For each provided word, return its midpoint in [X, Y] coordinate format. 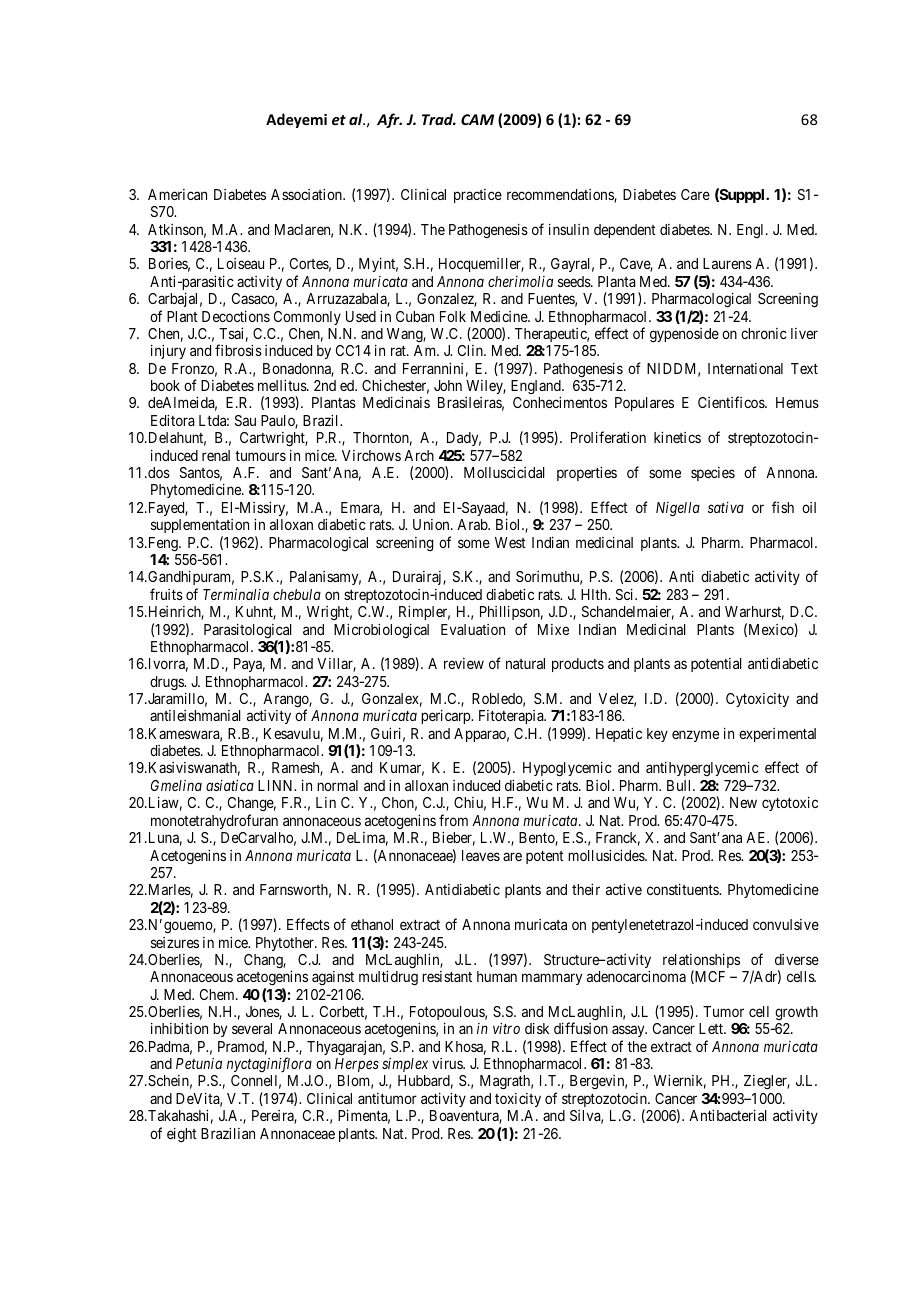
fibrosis [238, 350]
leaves [481, 855]
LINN [277, 785]
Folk [453, 316]
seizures [175, 942]
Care [695, 194]
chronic [764, 333]
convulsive [786, 924]
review [464, 663]
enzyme [695, 736]
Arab [473, 524]
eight [182, 1135]
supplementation [200, 526]
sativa [726, 507]
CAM [477, 119]
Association [307, 194]
